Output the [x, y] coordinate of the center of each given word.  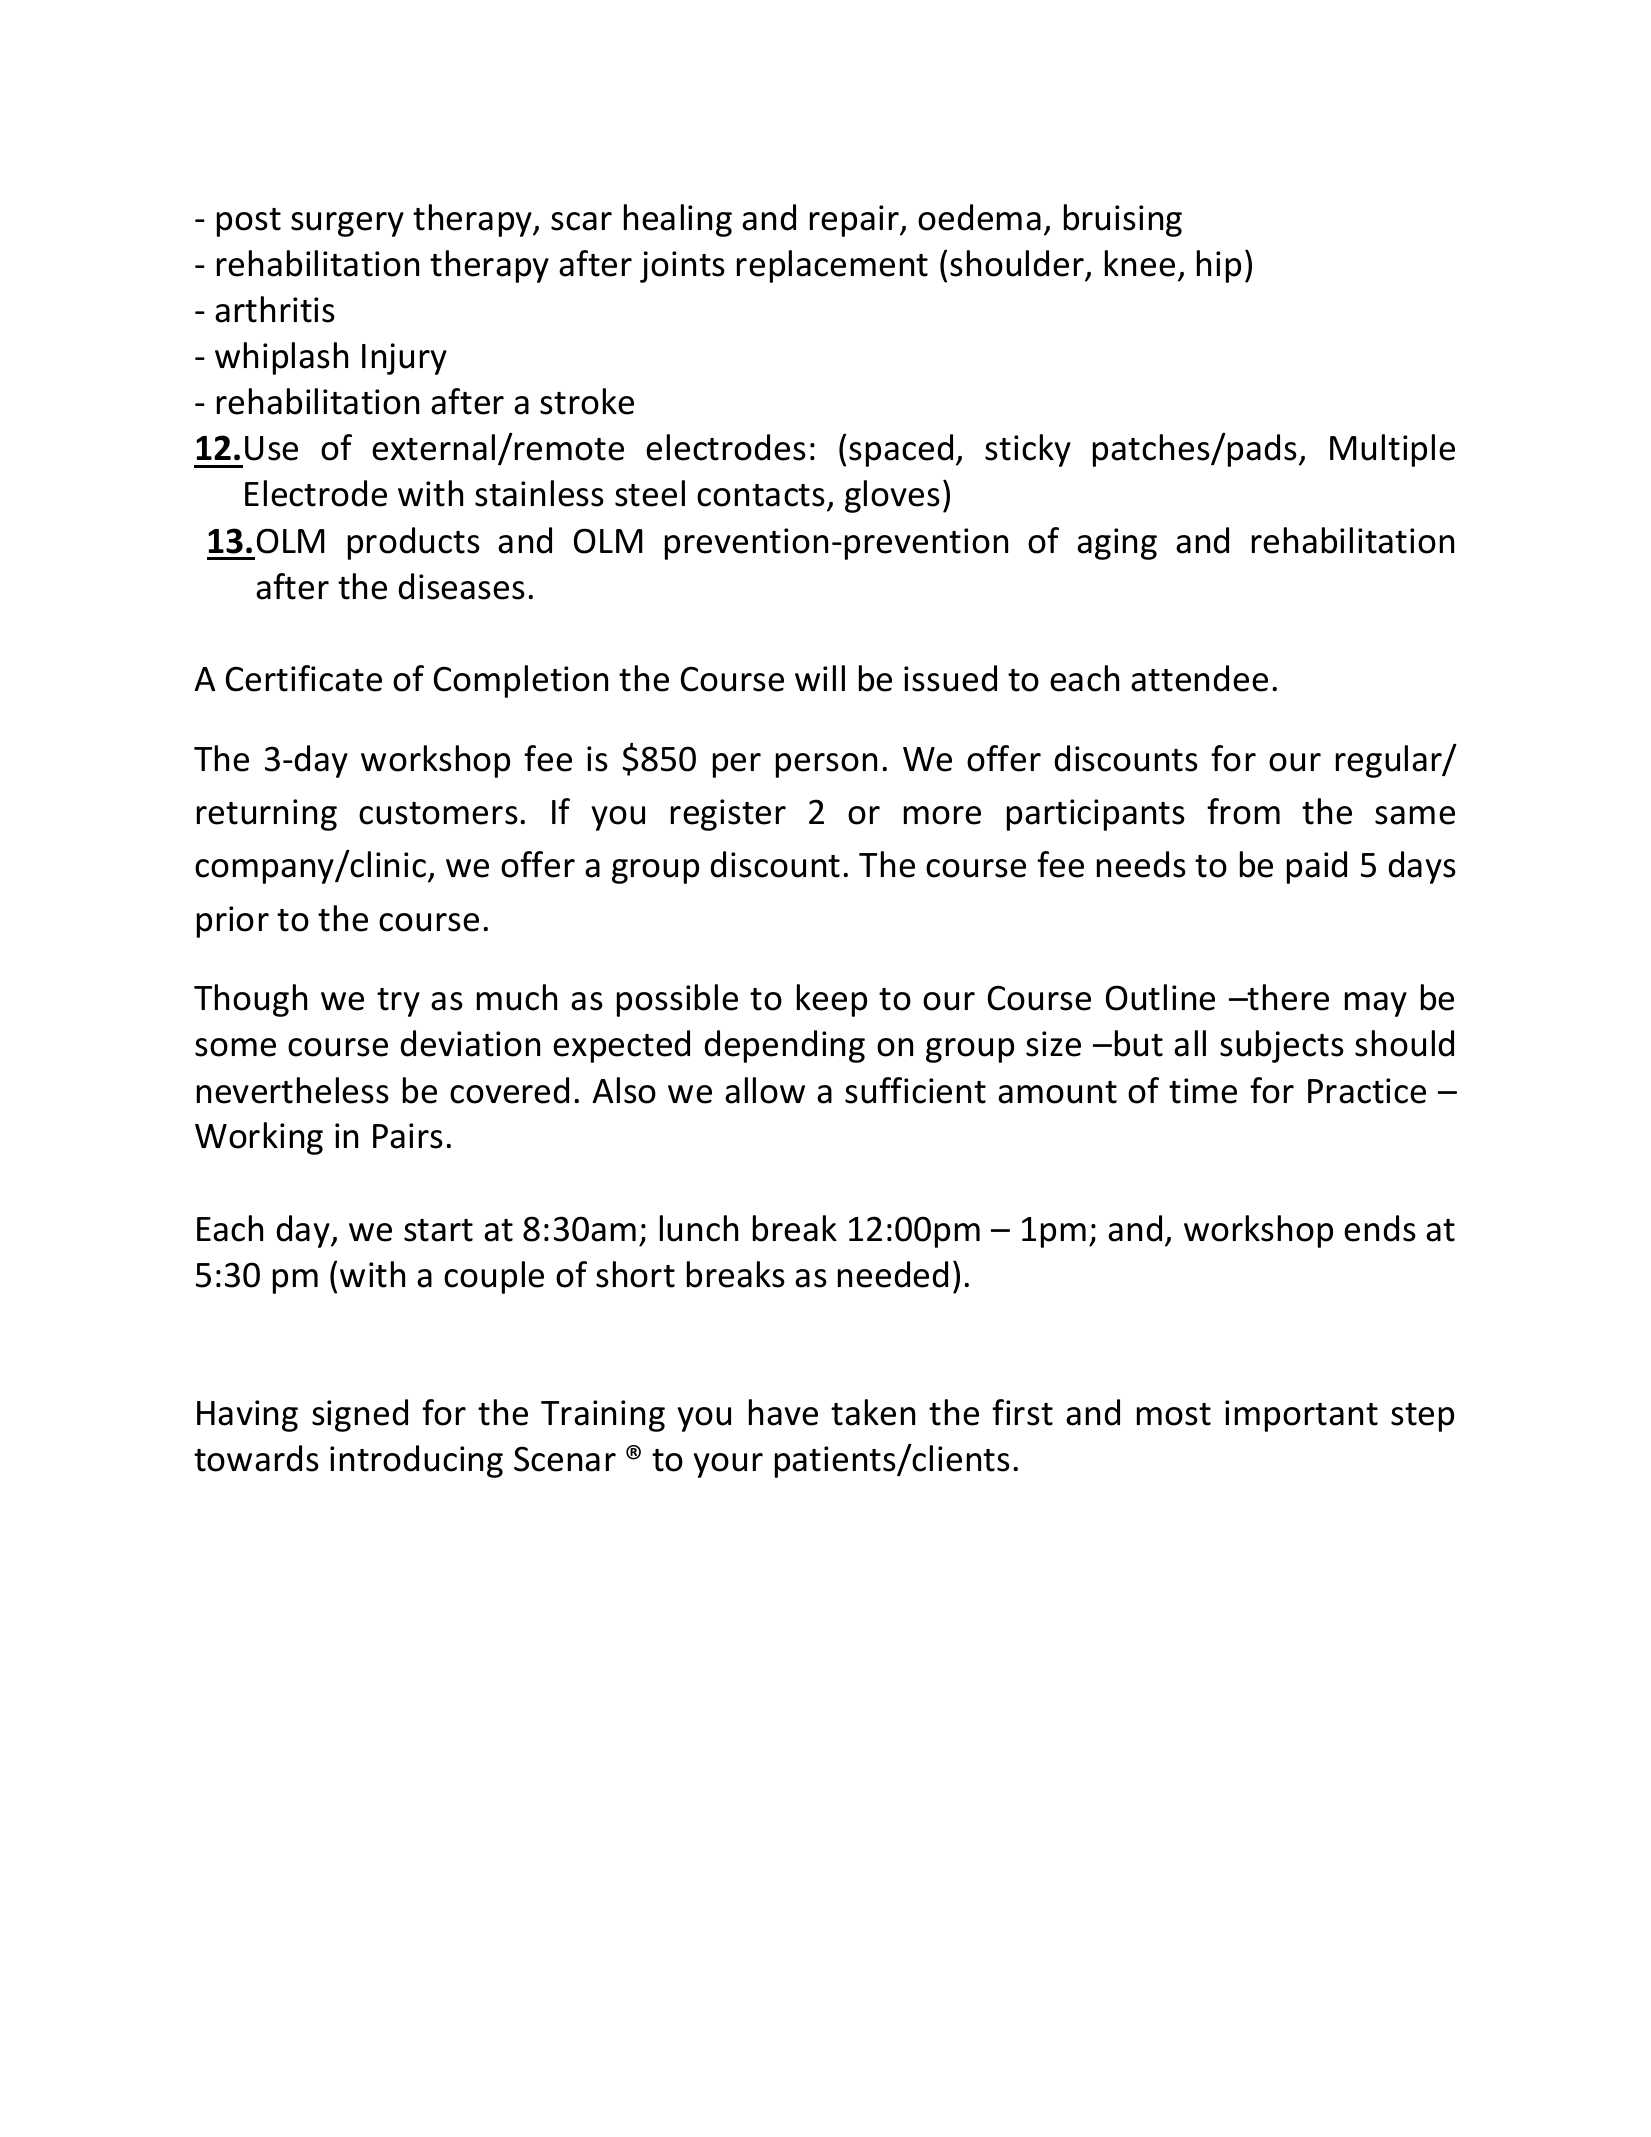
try [398, 1002]
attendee [1199, 678]
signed [360, 1415]
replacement [832, 266]
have [783, 1412]
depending [784, 1046]
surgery [347, 224]
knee [1140, 263]
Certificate [304, 678]
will [820, 678]
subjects [1282, 1046]
